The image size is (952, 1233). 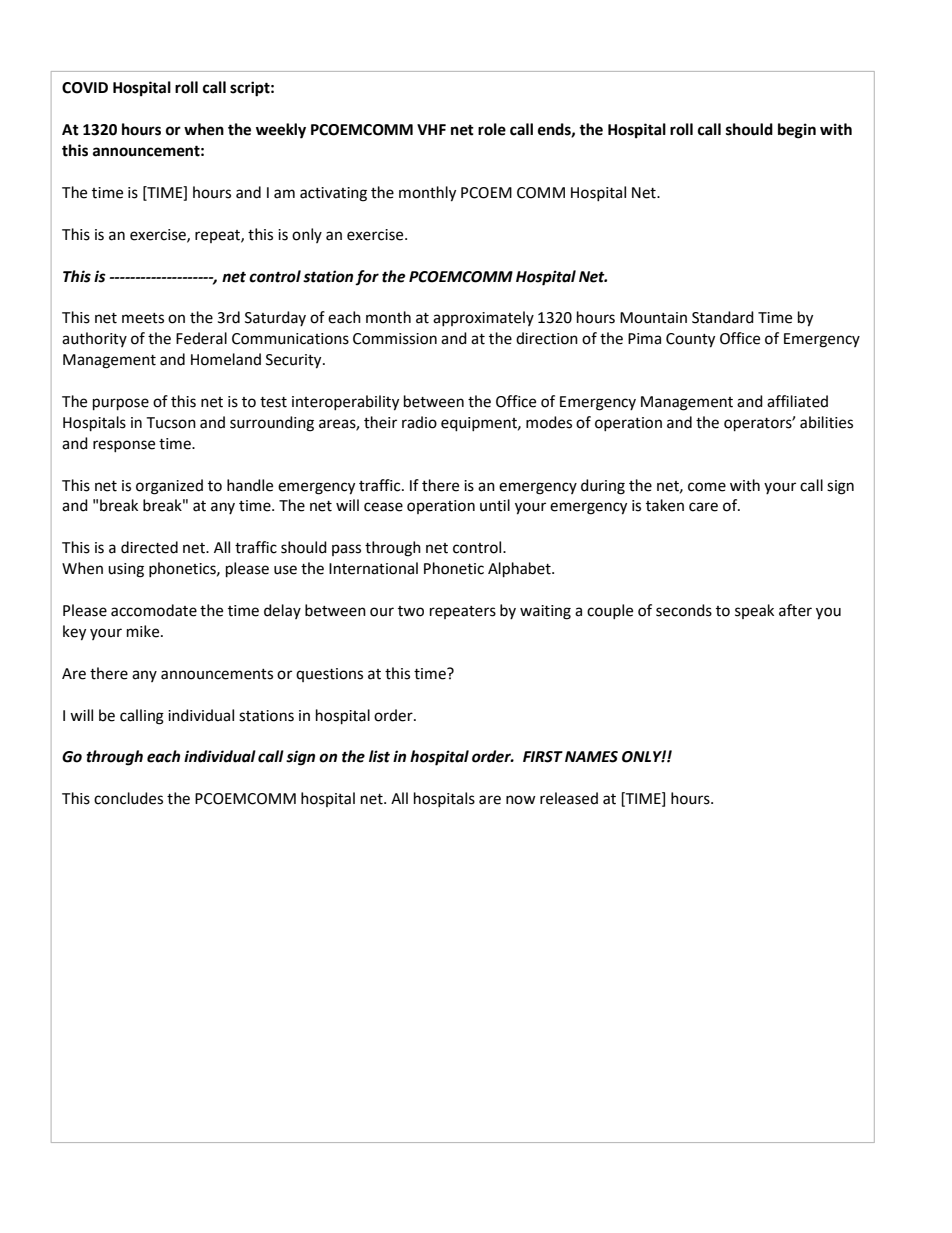 What do you see at coordinates (128, 798) in the screenshot?
I see `concludes` at bounding box center [128, 798].
